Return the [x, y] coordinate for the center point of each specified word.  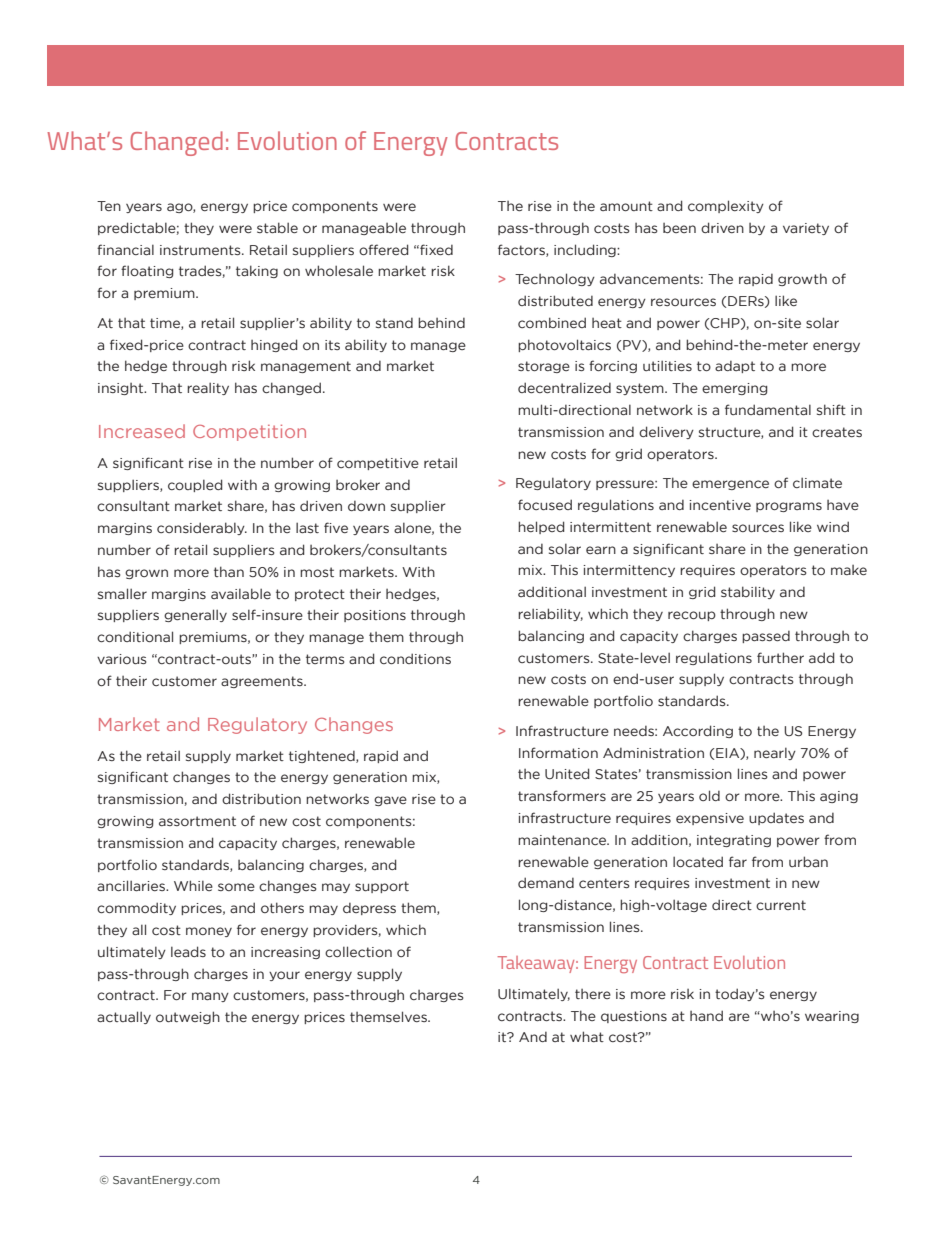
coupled [195, 485]
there [593, 994]
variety [806, 229]
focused [545, 505]
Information [558, 752]
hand [706, 1015]
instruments [201, 250]
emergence [730, 485]
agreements [263, 682]
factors [522, 250]
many [210, 997]
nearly [775, 753]
